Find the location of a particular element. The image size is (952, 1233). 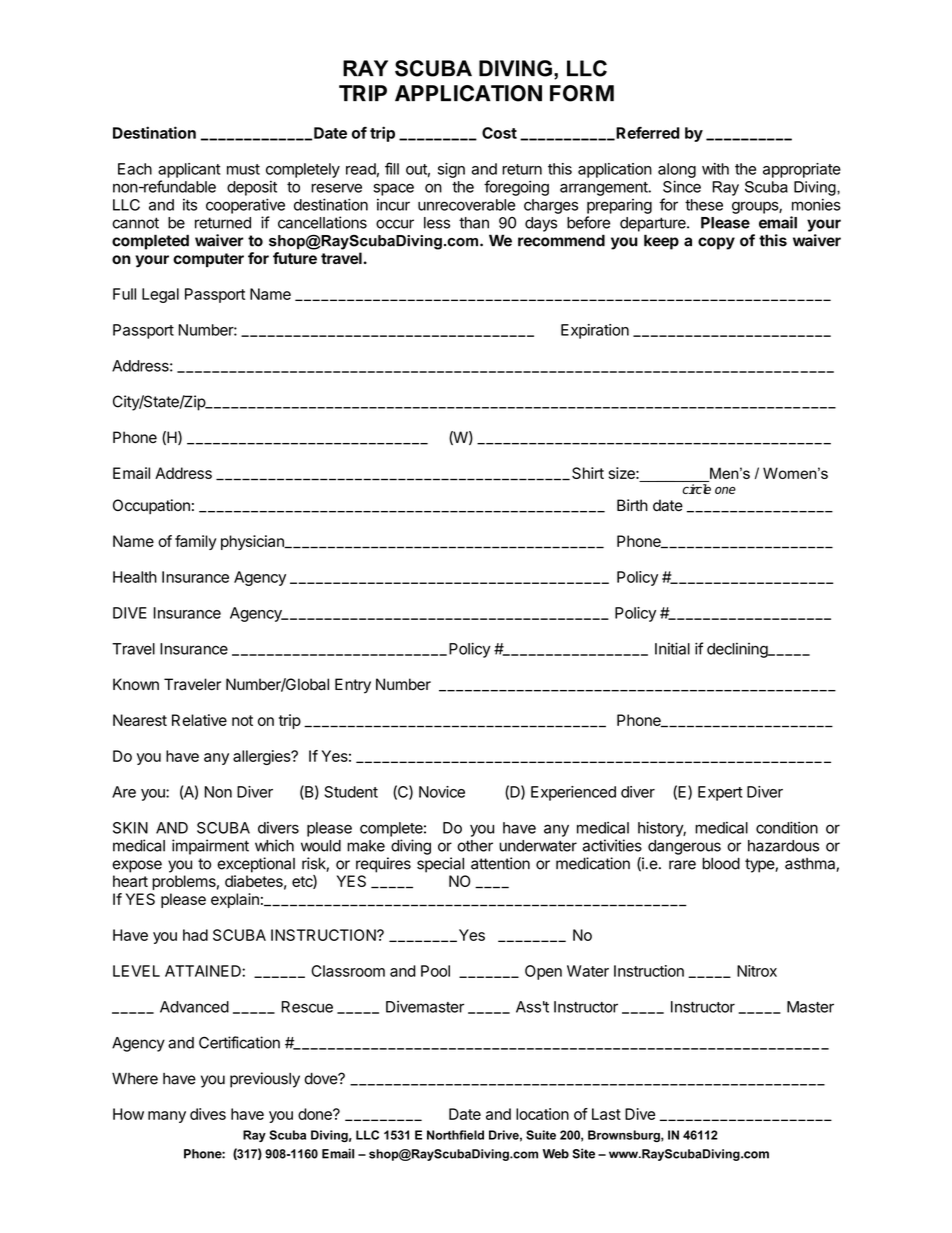

Known is located at coordinates (136, 684).
